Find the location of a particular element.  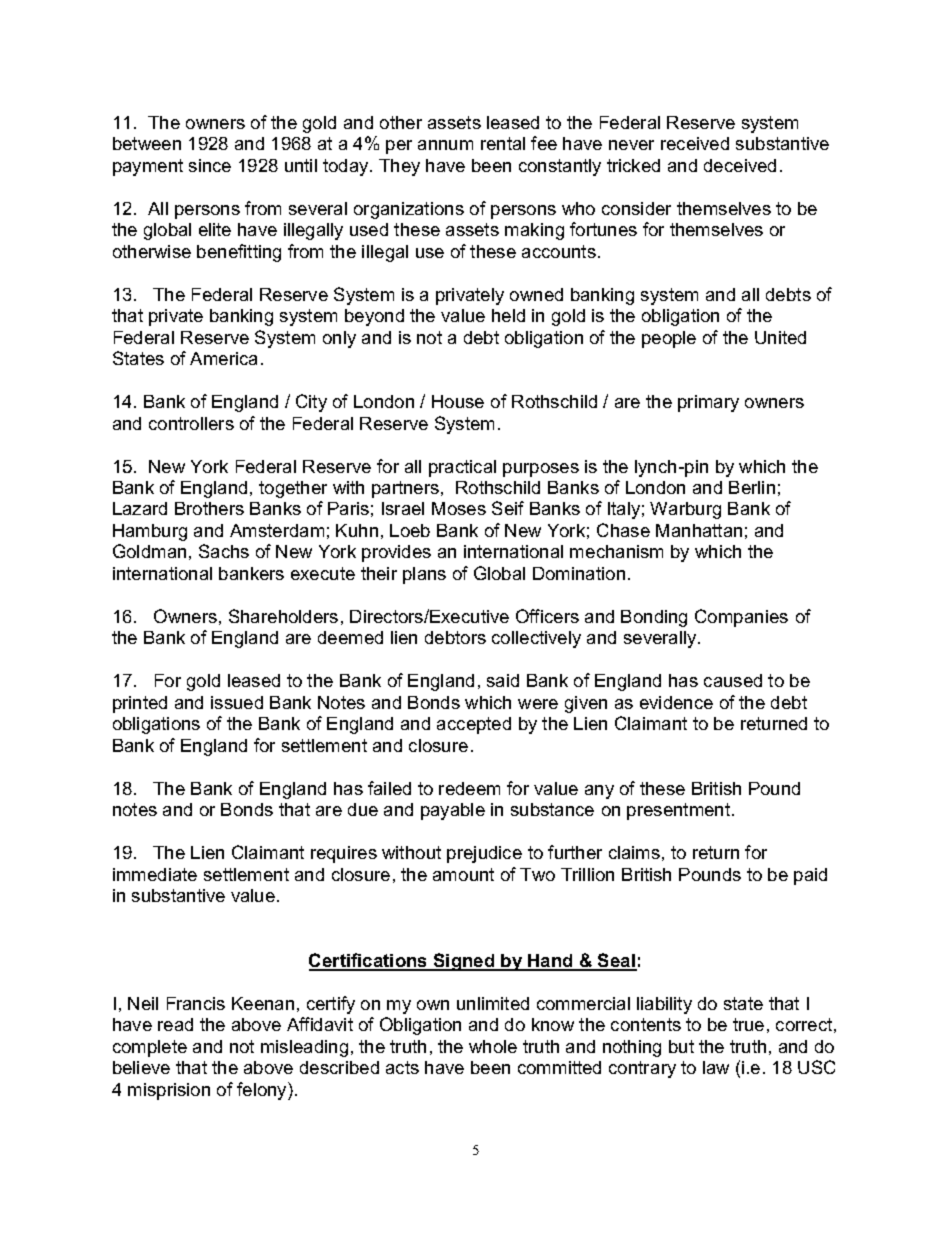

practical is located at coordinates (462, 468).
